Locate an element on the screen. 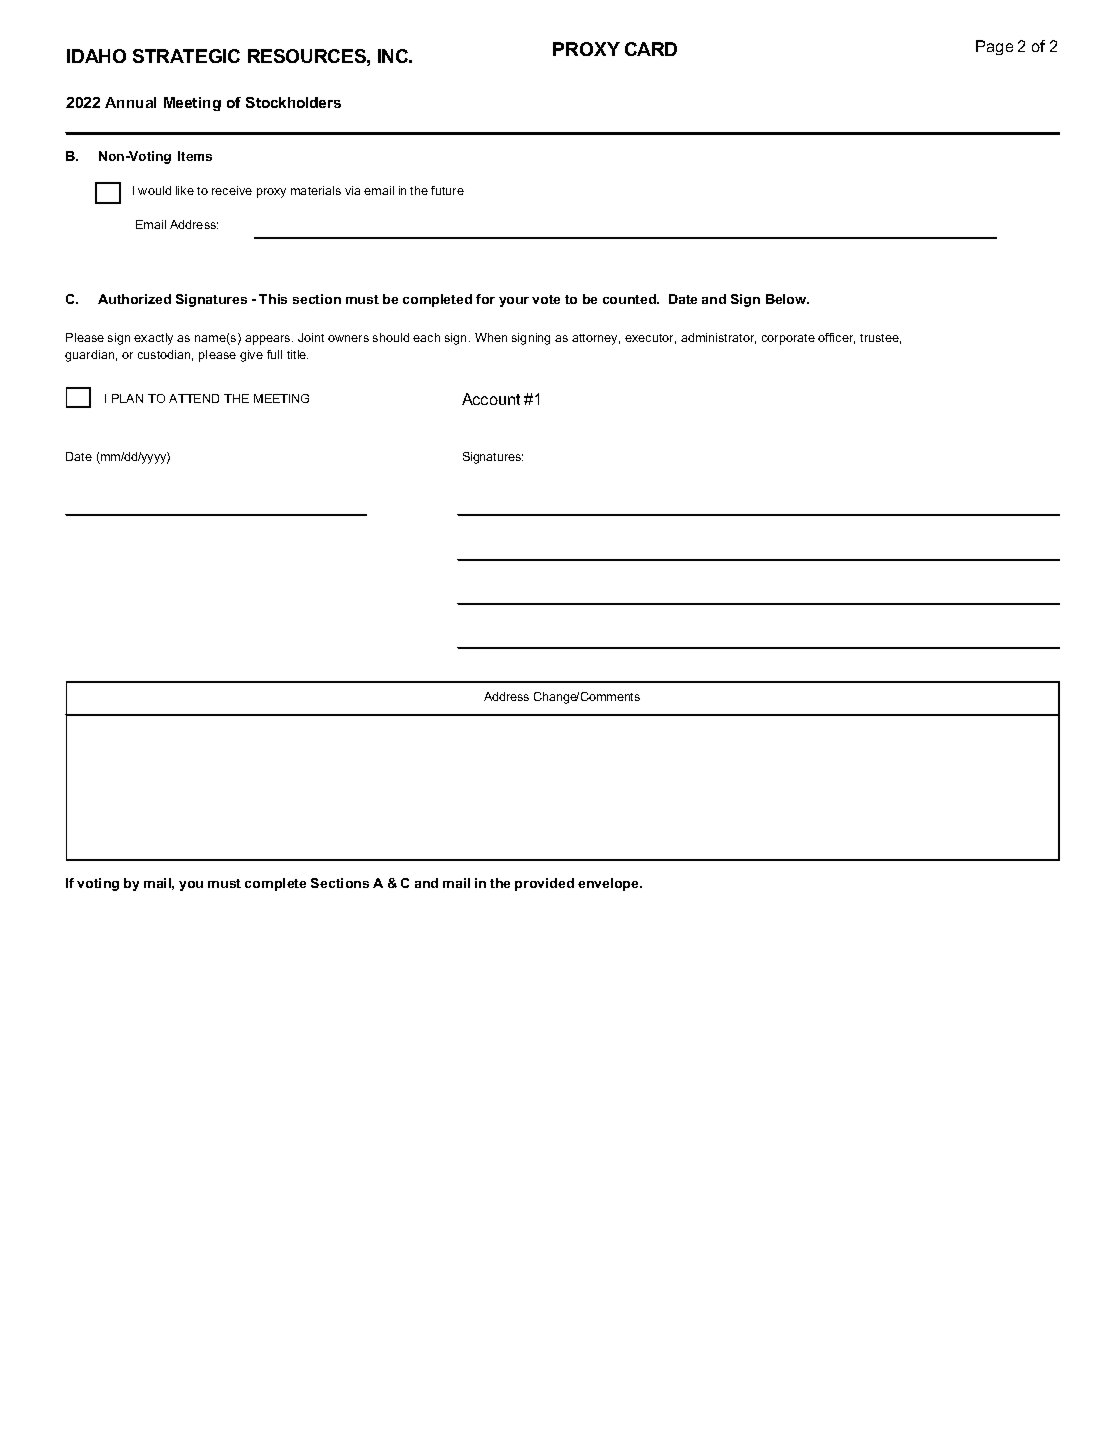  attorney is located at coordinates (596, 339).
